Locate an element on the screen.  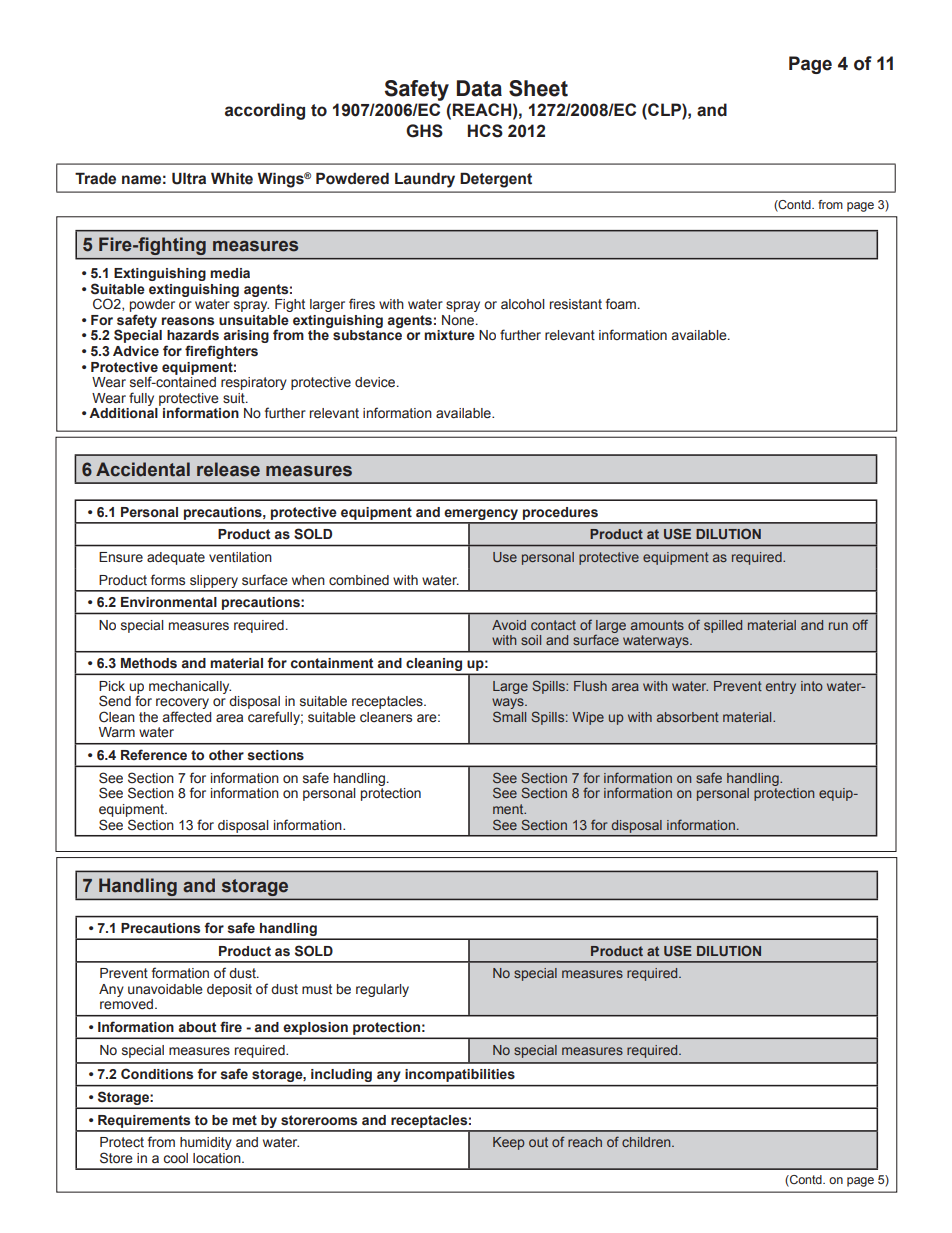
spilled is located at coordinates (723, 626).
